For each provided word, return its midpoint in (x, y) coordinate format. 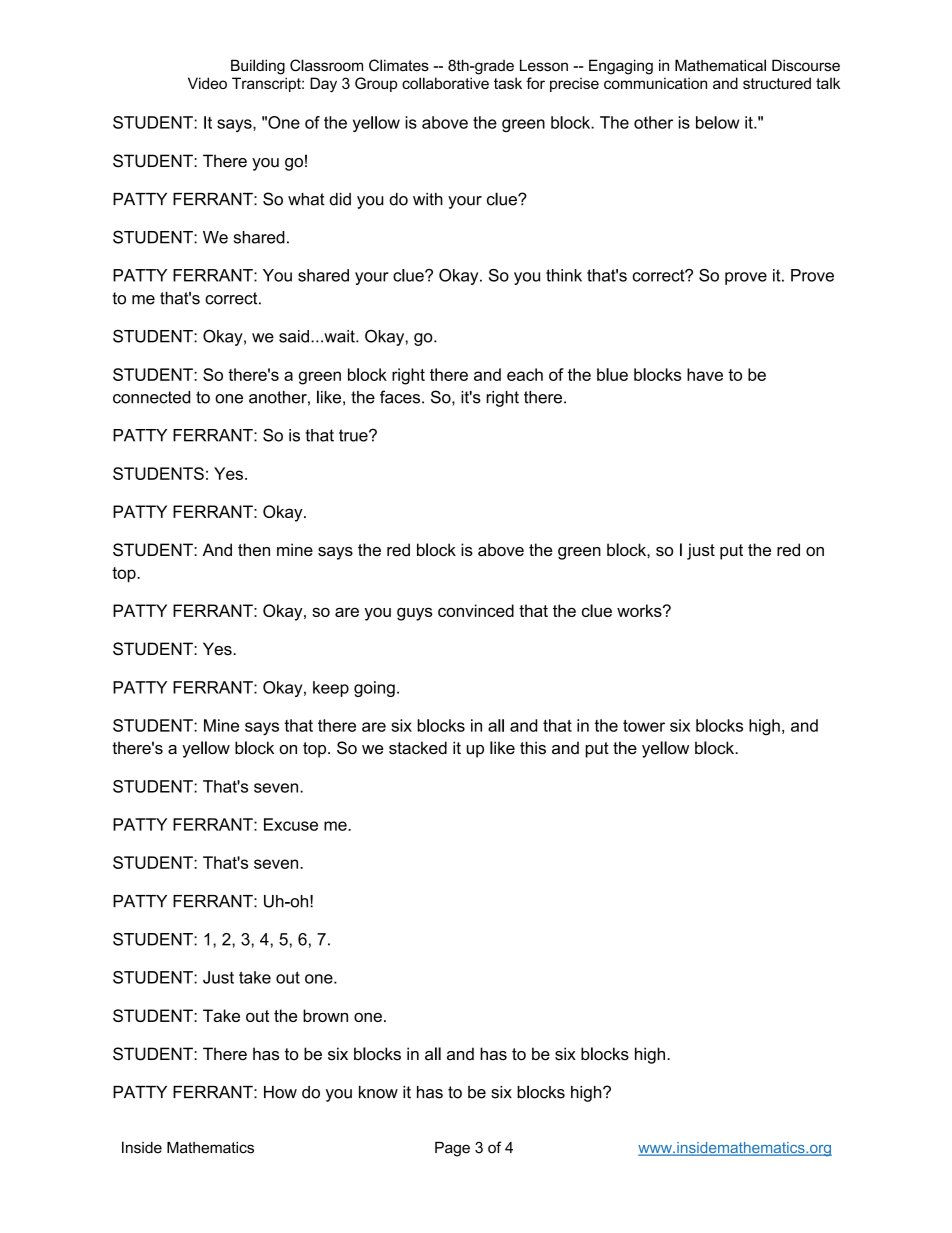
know (378, 1092)
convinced (476, 610)
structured (777, 83)
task (508, 83)
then (254, 549)
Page (452, 1149)
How (280, 1092)
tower (644, 726)
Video (207, 83)
